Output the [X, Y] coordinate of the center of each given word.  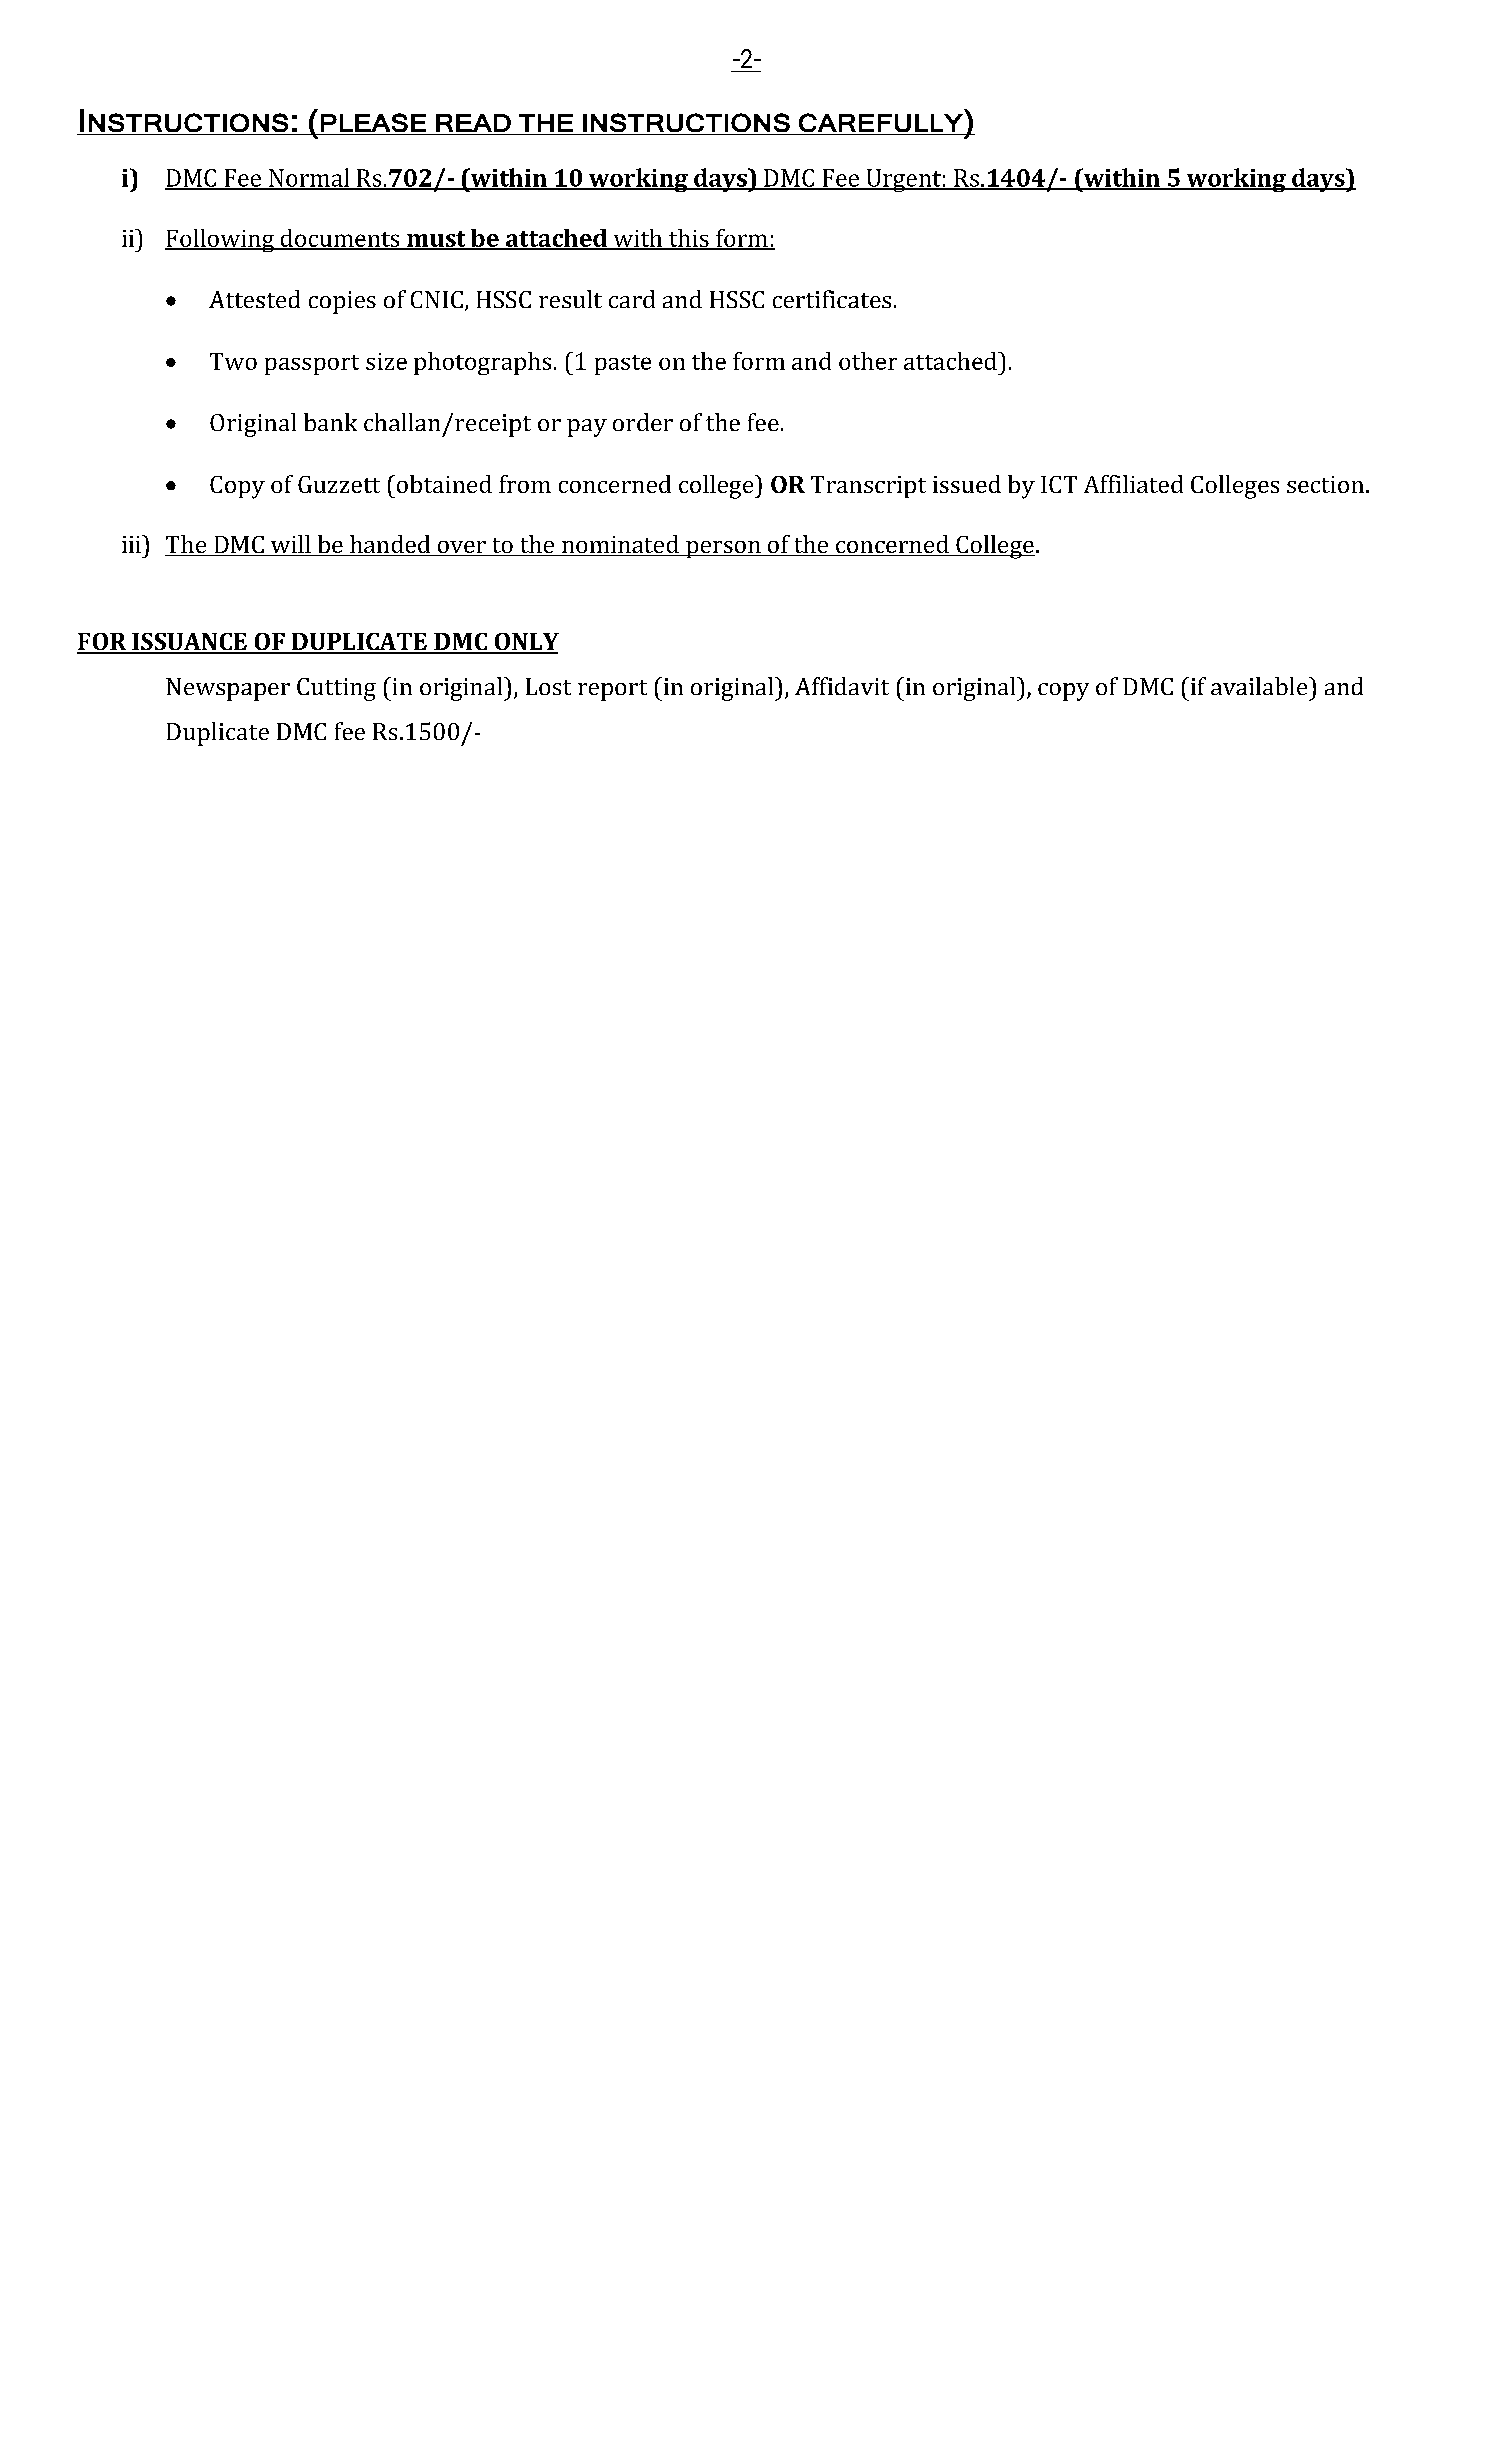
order [643, 422]
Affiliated [1133, 484]
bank [330, 422]
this [689, 239]
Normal [309, 178]
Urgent [903, 180]
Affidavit [842, 686]
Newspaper [228, 689]
